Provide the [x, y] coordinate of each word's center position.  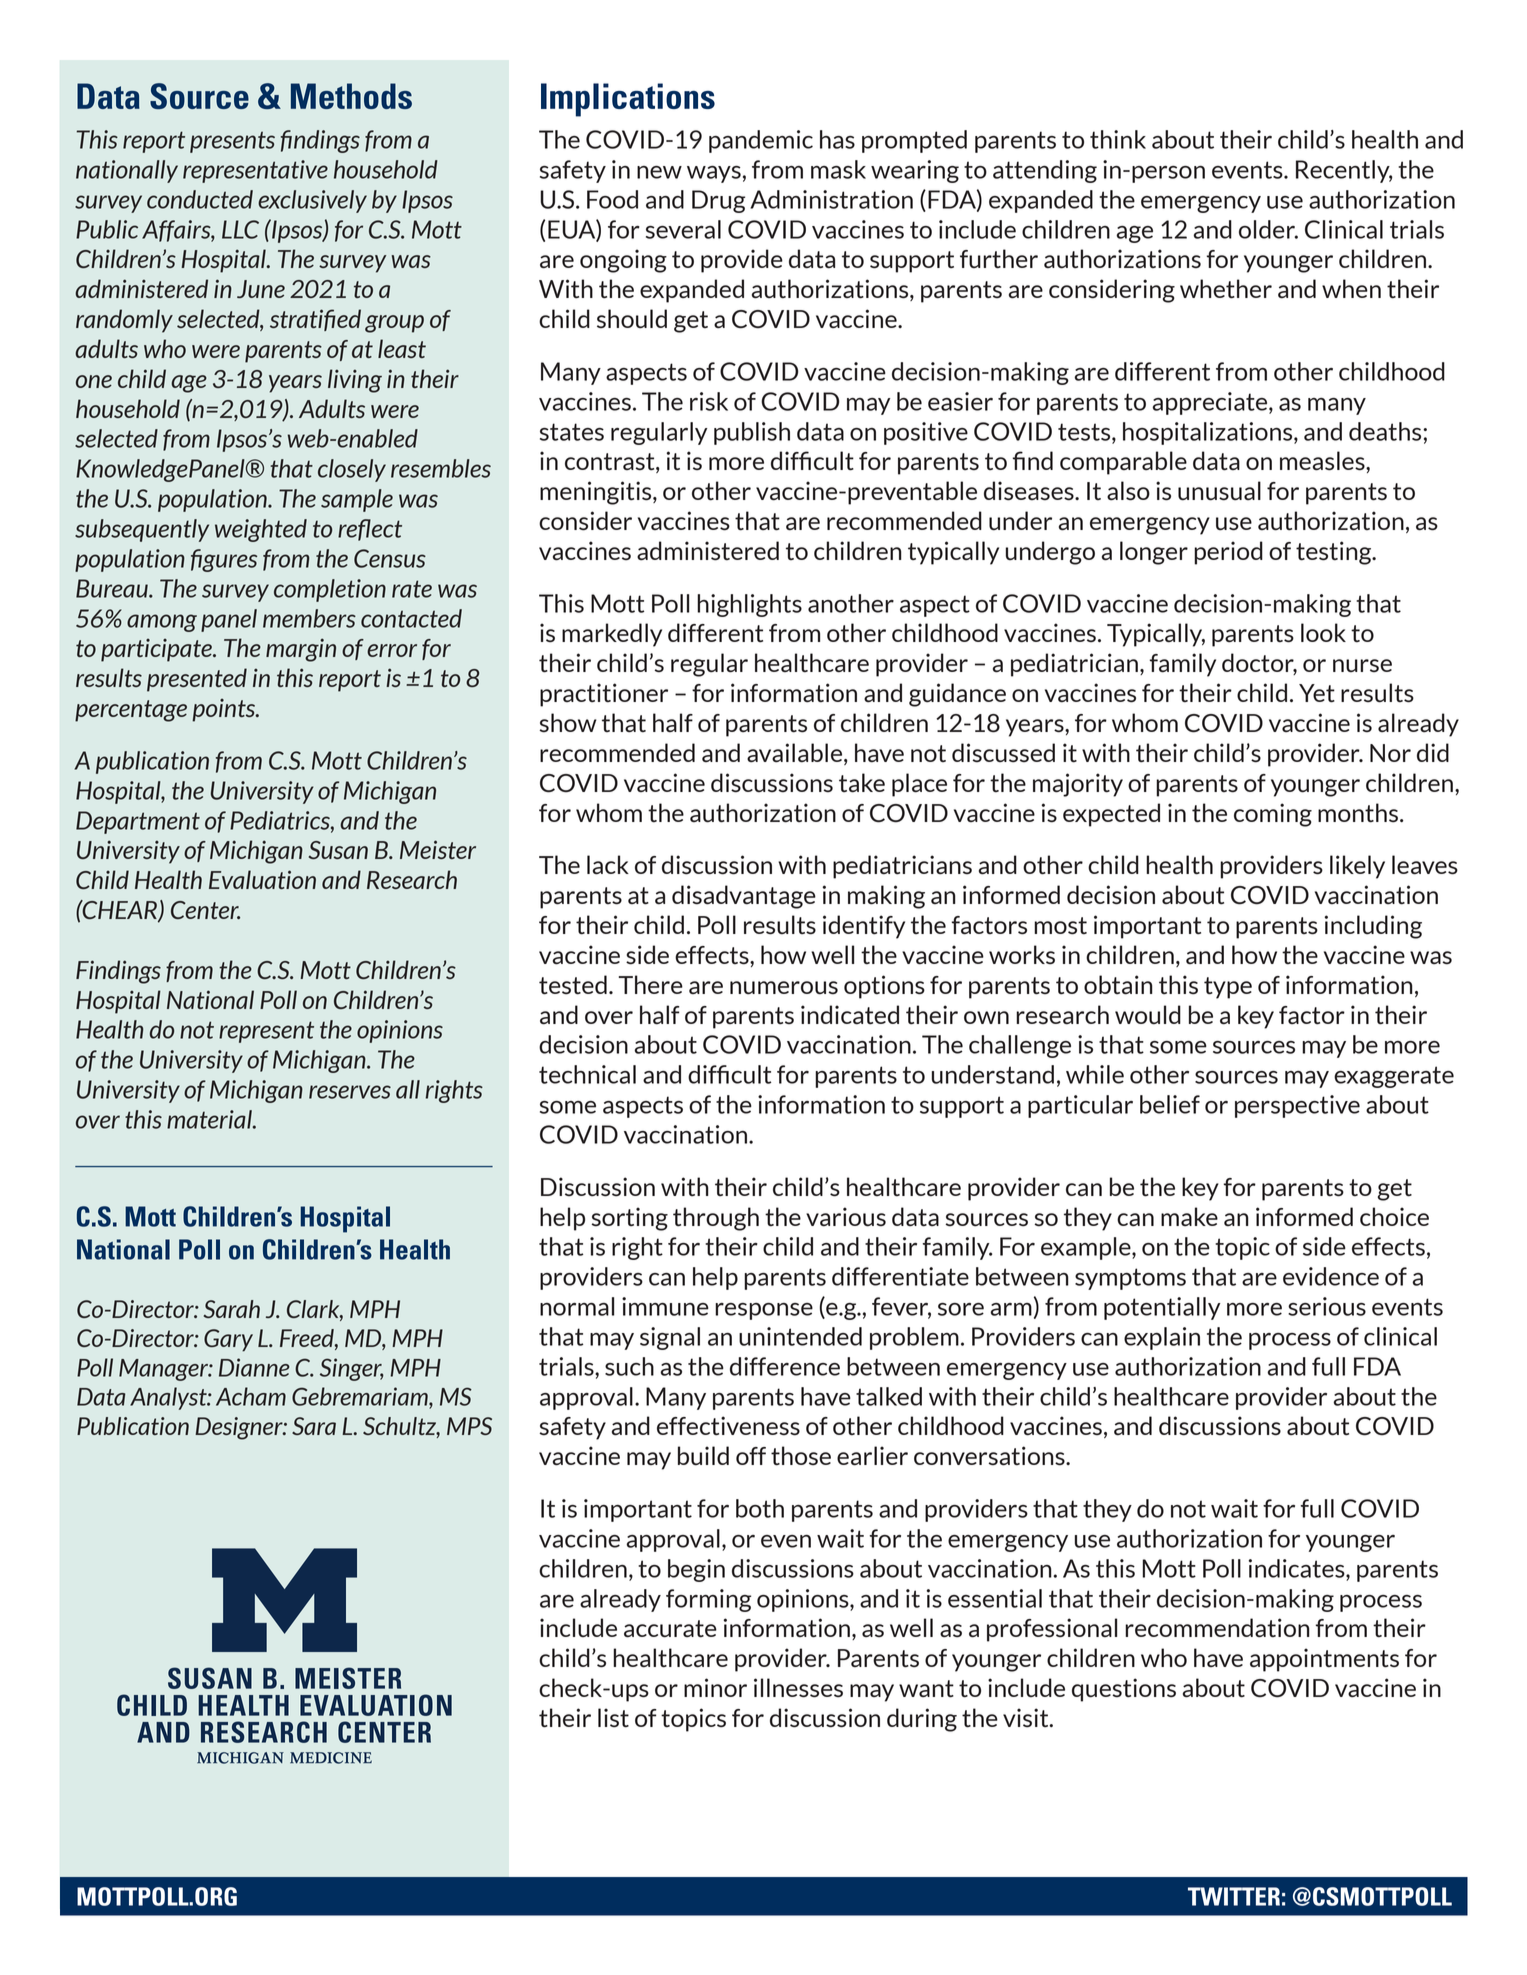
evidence [1331, 1276]
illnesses [798, 1688]
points [225, 710]
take [862, 783]
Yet [1317, 693]
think [1118, 139]
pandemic [761, 141]
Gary [228, 1340]
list [613, 1718]
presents [232, 142]
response [764, 1311]
